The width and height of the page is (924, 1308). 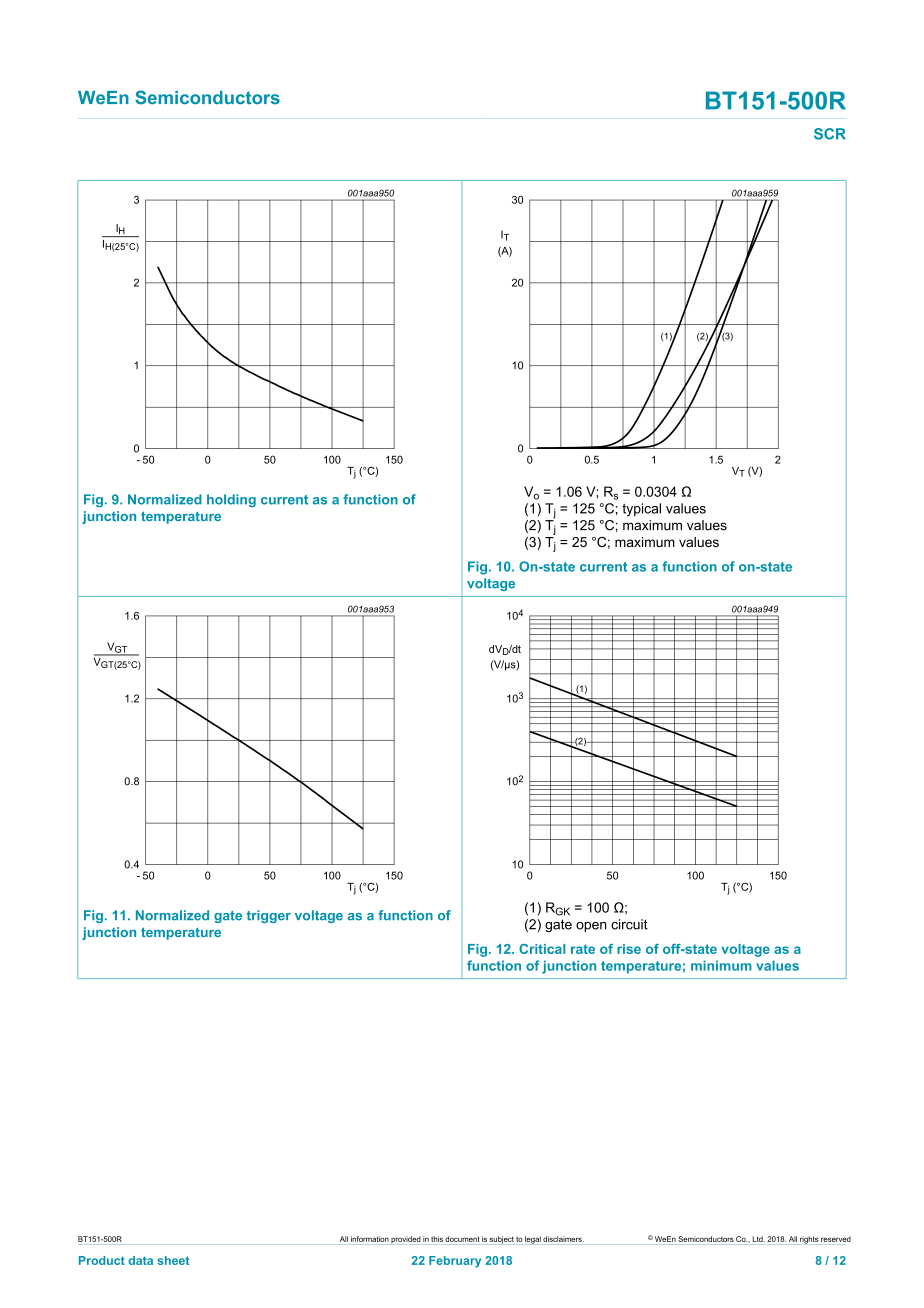 What do you see at coordinates (629, 924) in the page?
I see `circuit` at bounding box center [629, 924].
